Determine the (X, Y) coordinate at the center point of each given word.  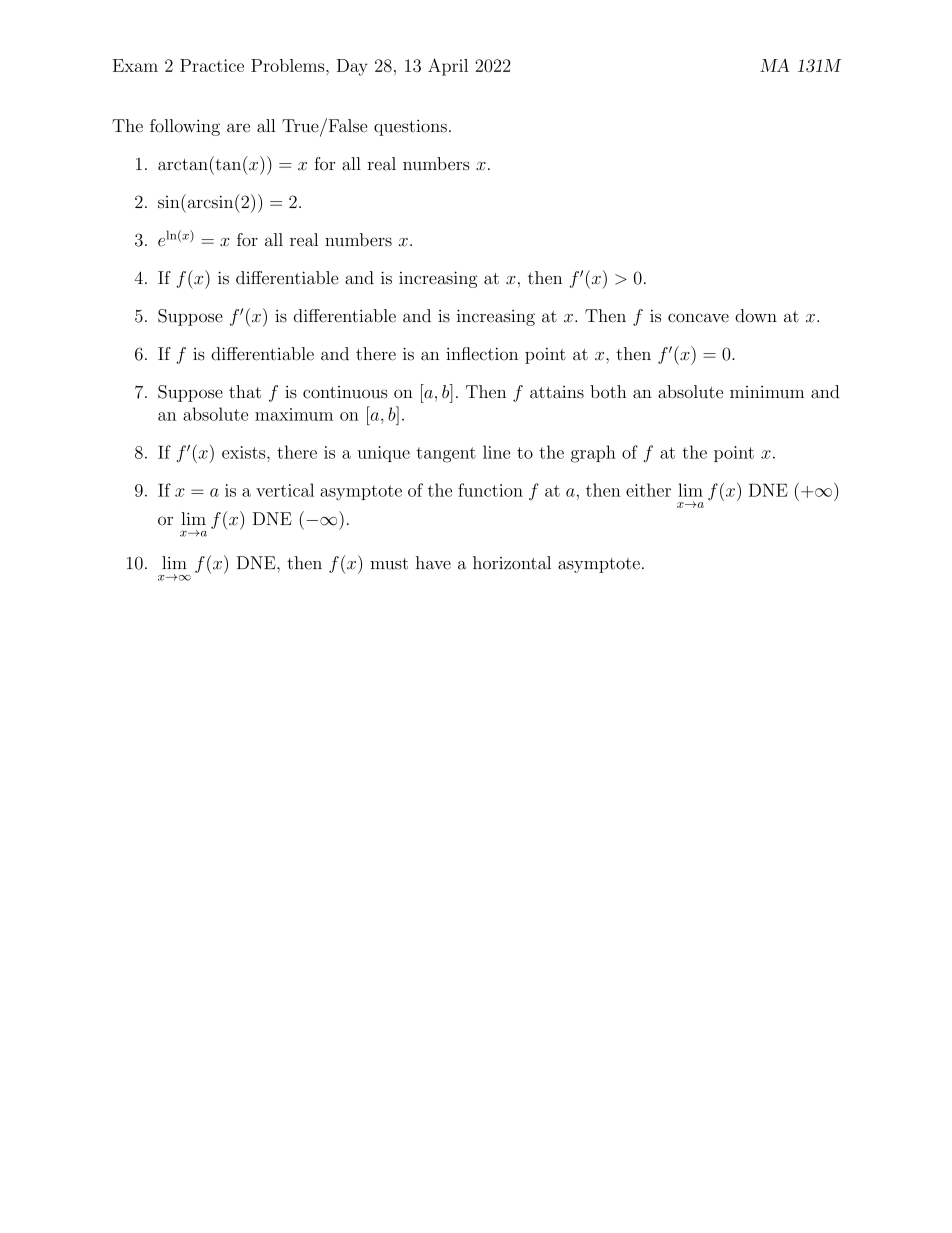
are (238, 128)
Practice (212, 65)
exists (245, 452)
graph (593, 454)
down (756, 316)
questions (410, 127)
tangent (446, 455)
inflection (482, 354)
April (448, 67)
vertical (285, 490)
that (245, 392)
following (185, 127)
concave (698, 318)
